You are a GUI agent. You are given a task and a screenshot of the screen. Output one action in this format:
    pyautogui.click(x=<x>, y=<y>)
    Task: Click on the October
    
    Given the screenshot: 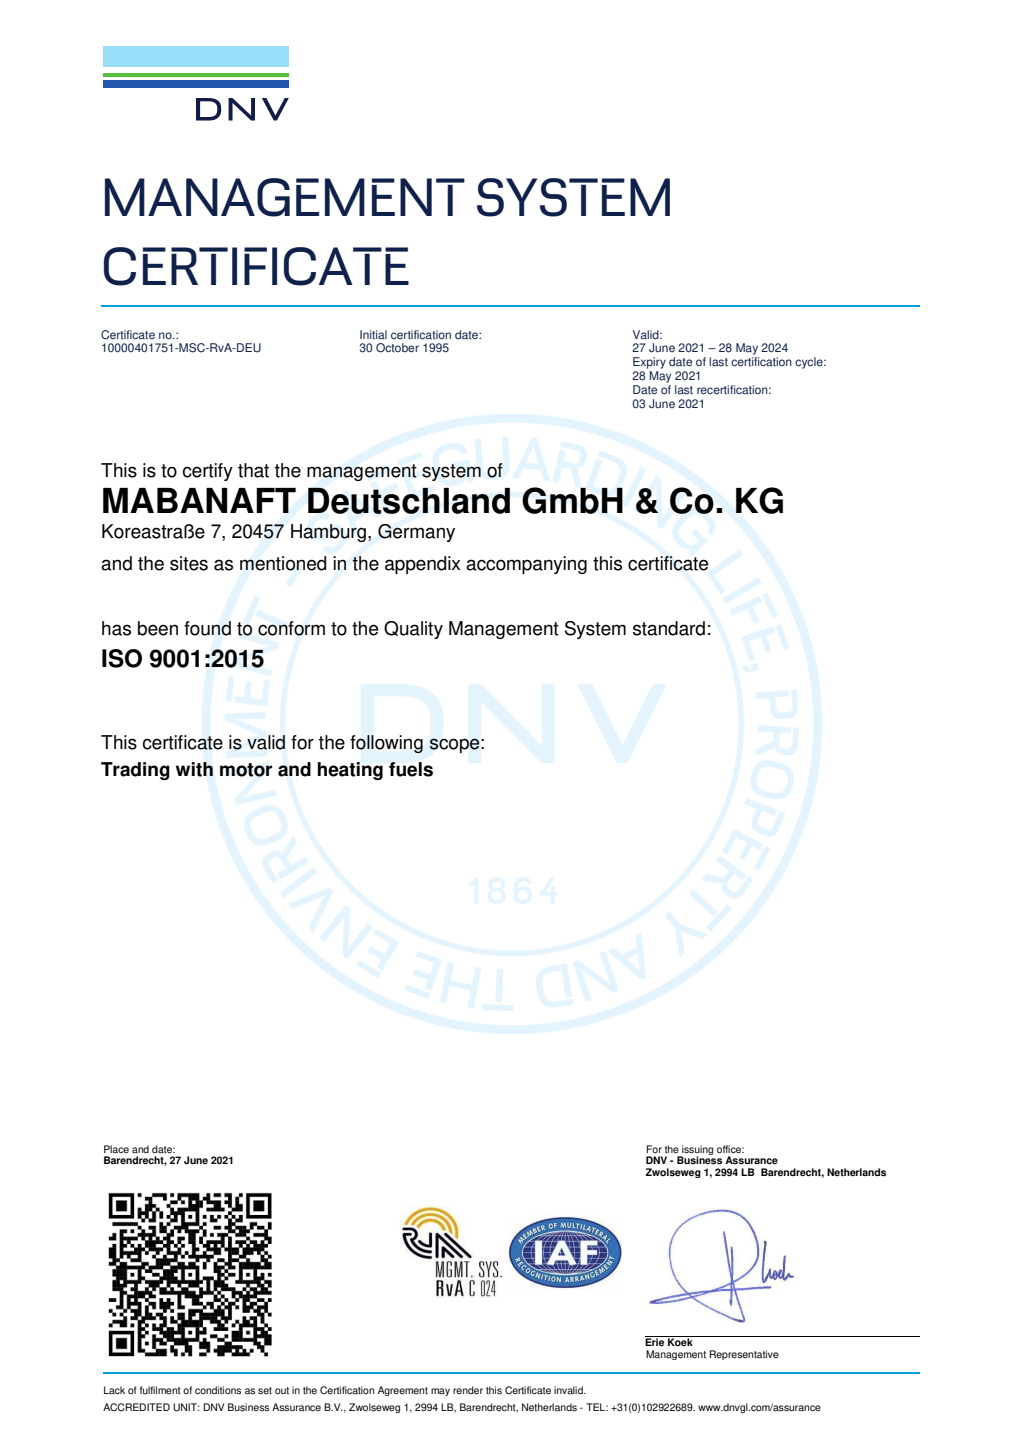 What is the action you would take?
    pyautogui.click(x=397, y=348)
